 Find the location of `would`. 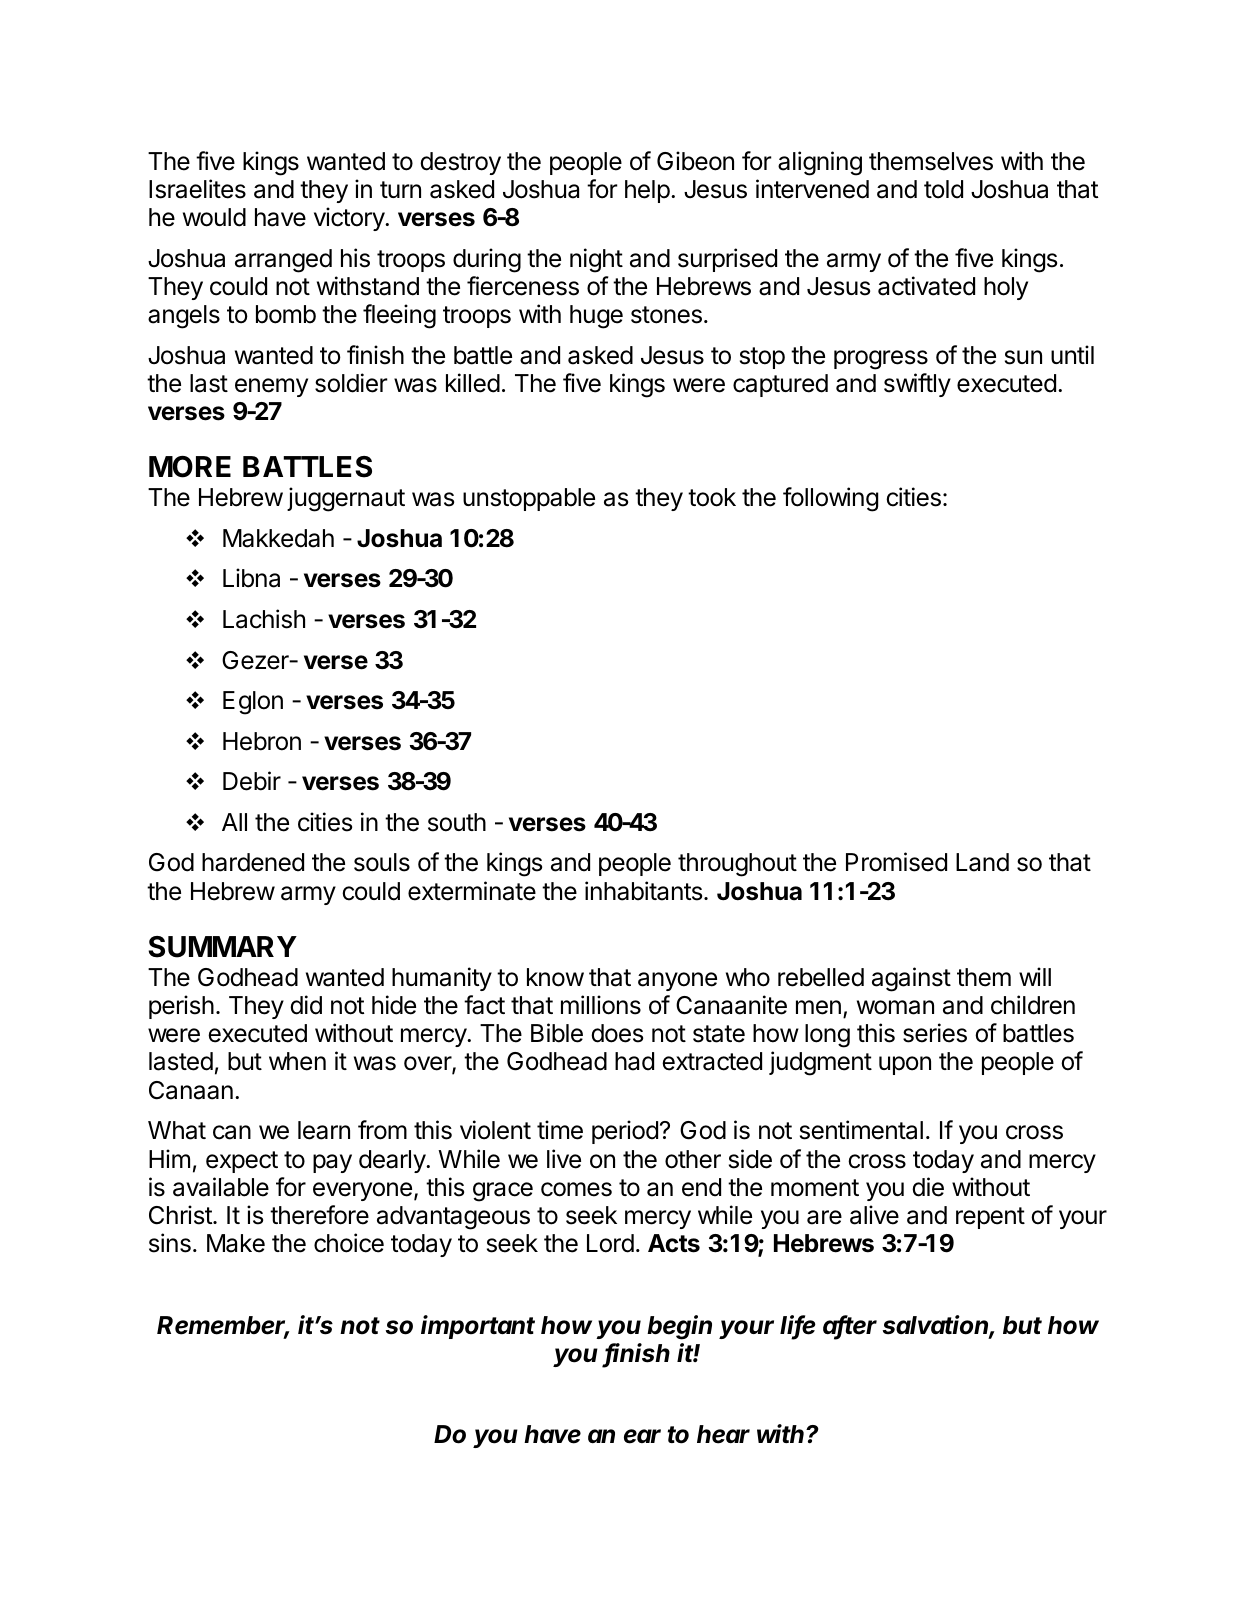

would is located at coordinates (214, 217).
